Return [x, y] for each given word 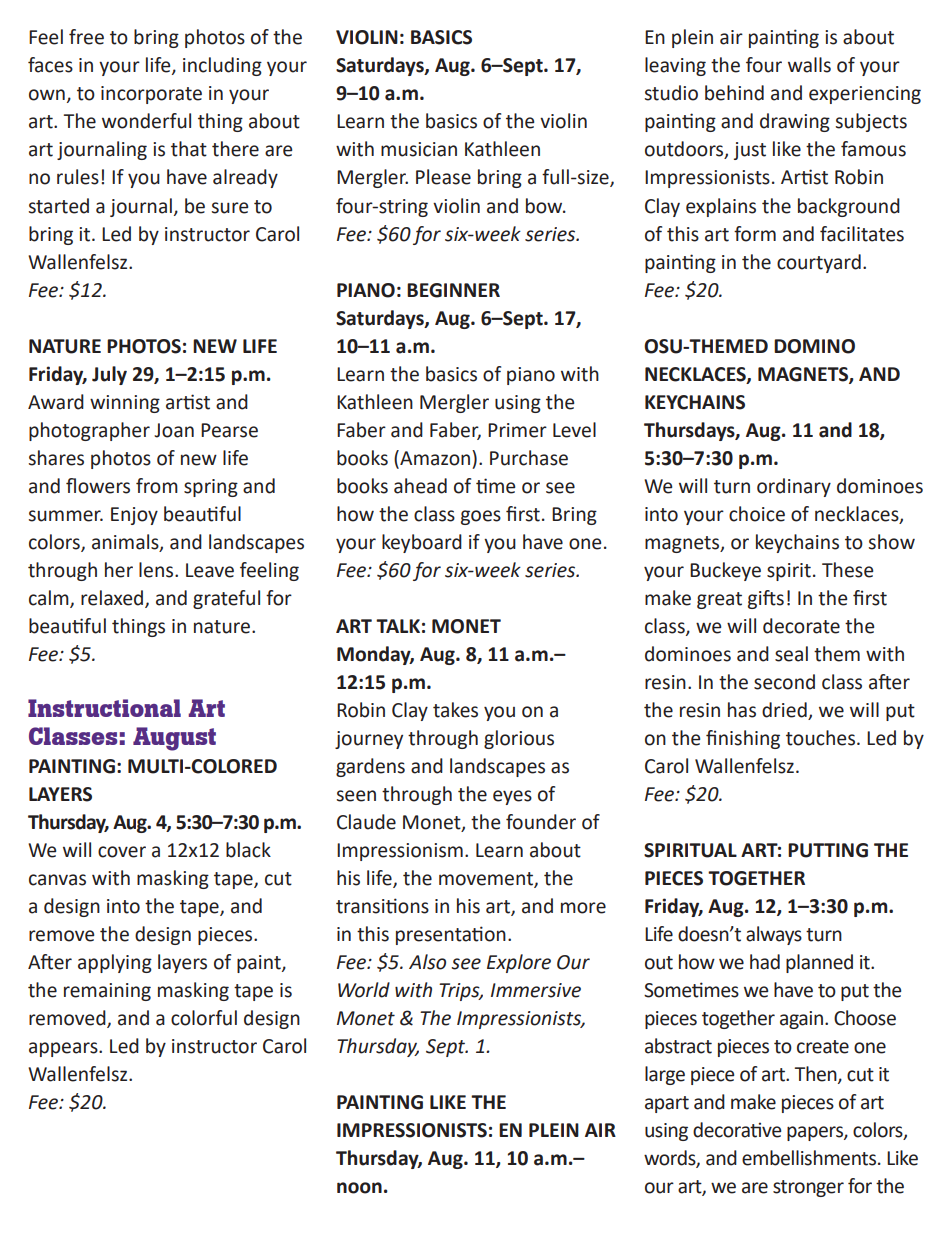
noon [359, 1188]
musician [419, 149]
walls [809, 65]
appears [64, 1049]
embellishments [810, 1158]
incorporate [151, 95]
